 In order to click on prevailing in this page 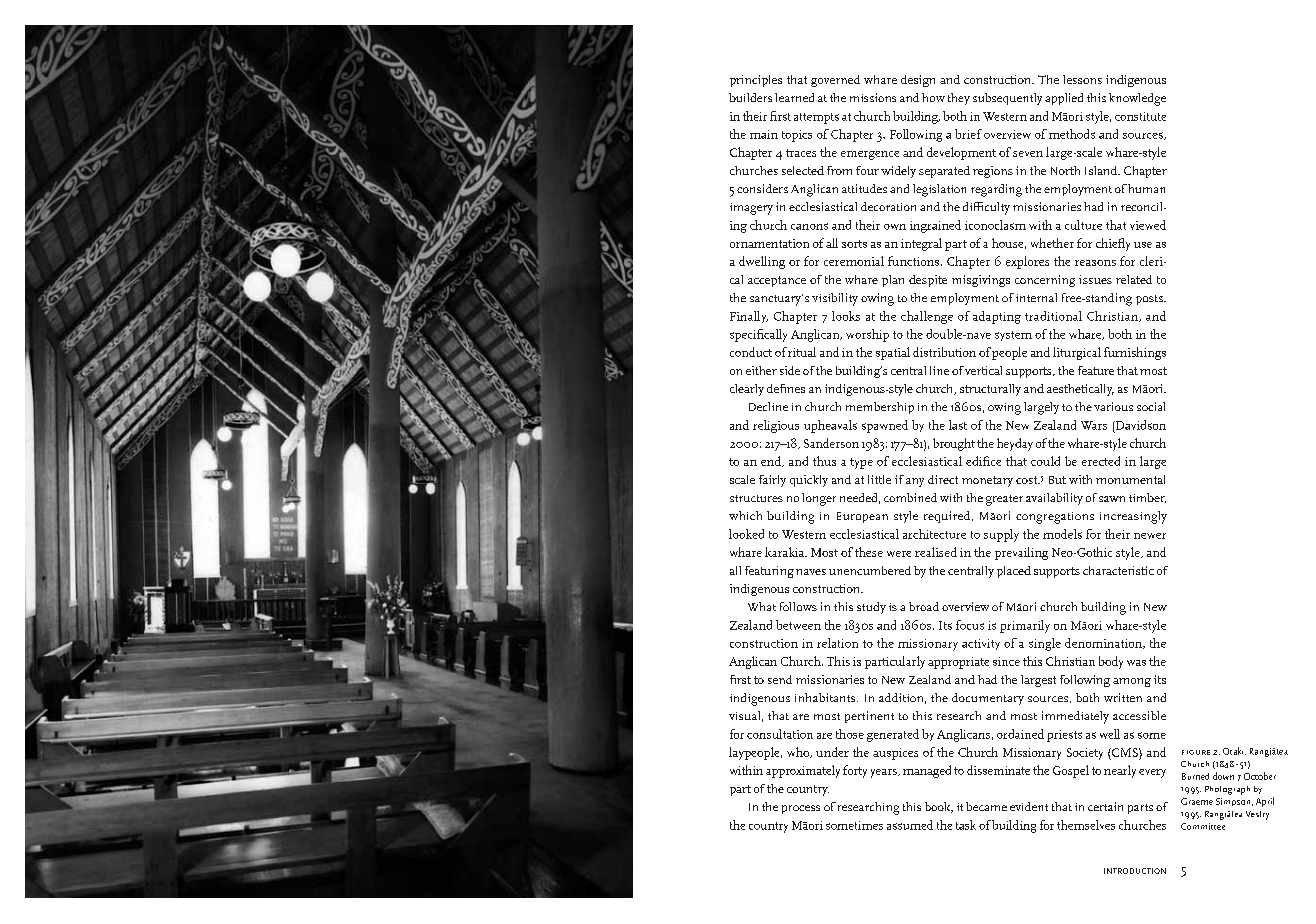, I will do `click(1021, 553)`.
